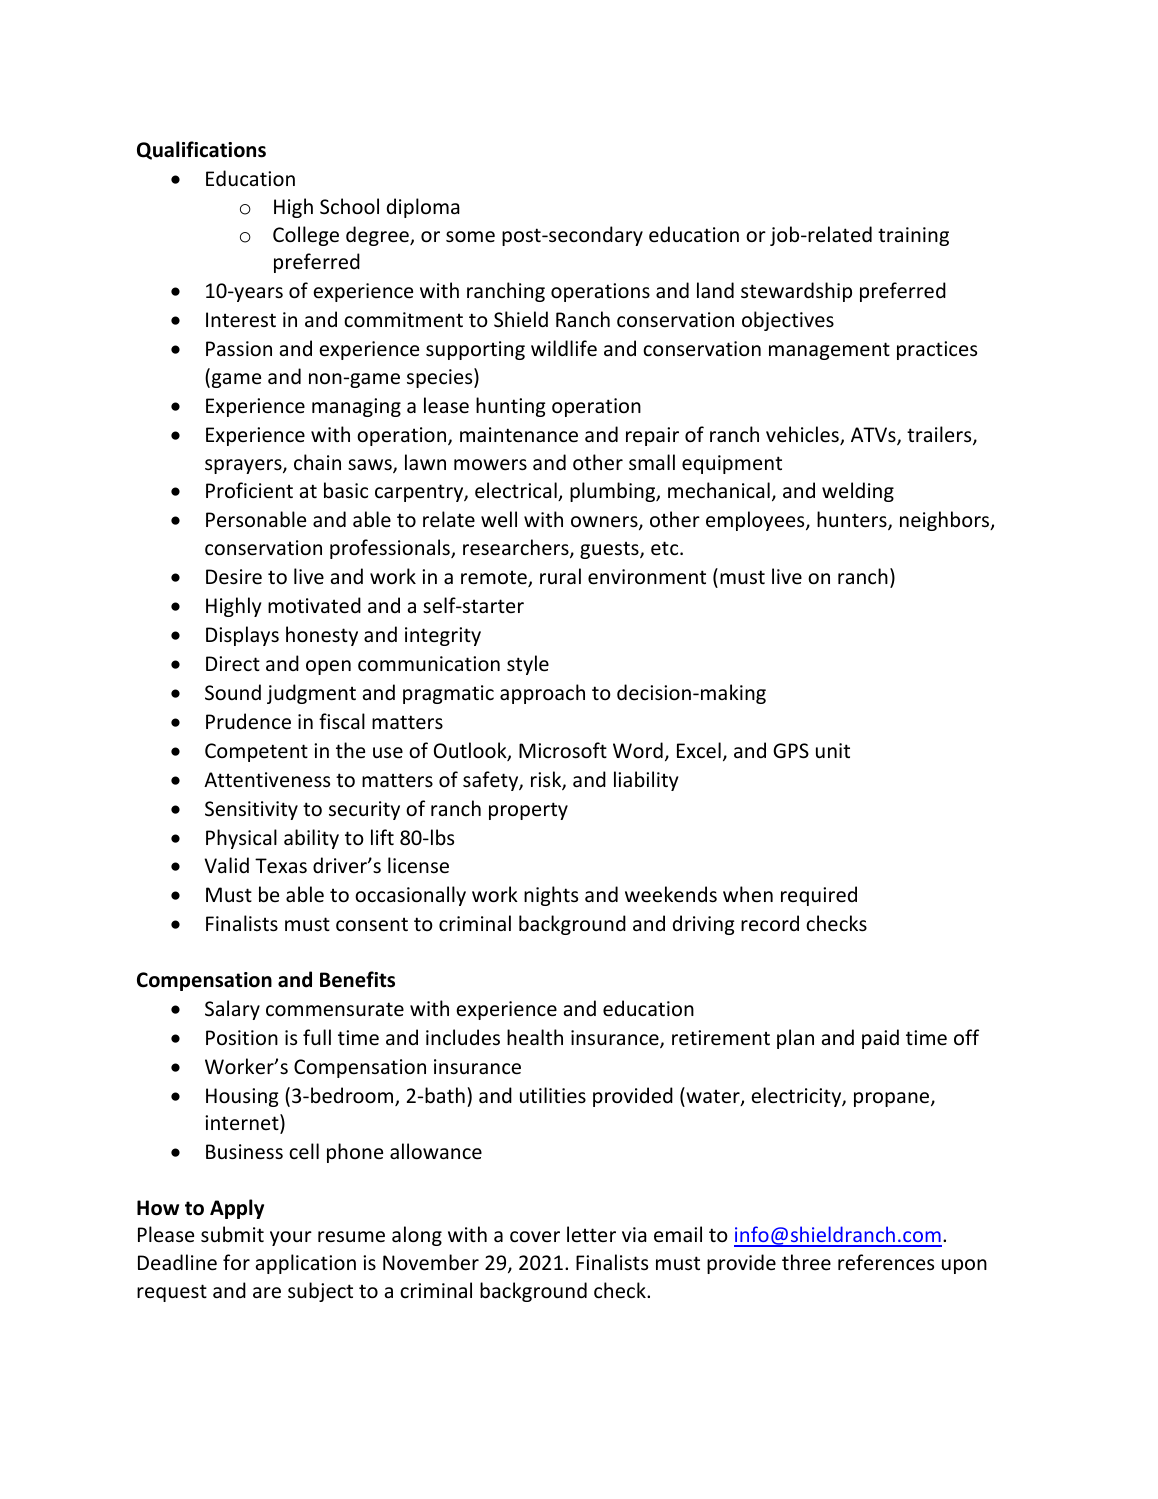 The height and width of the screenshot is (1499, 1158). Describe the element at coordinates (535, 1237) in the screenshot. I see `cover` at that location.
